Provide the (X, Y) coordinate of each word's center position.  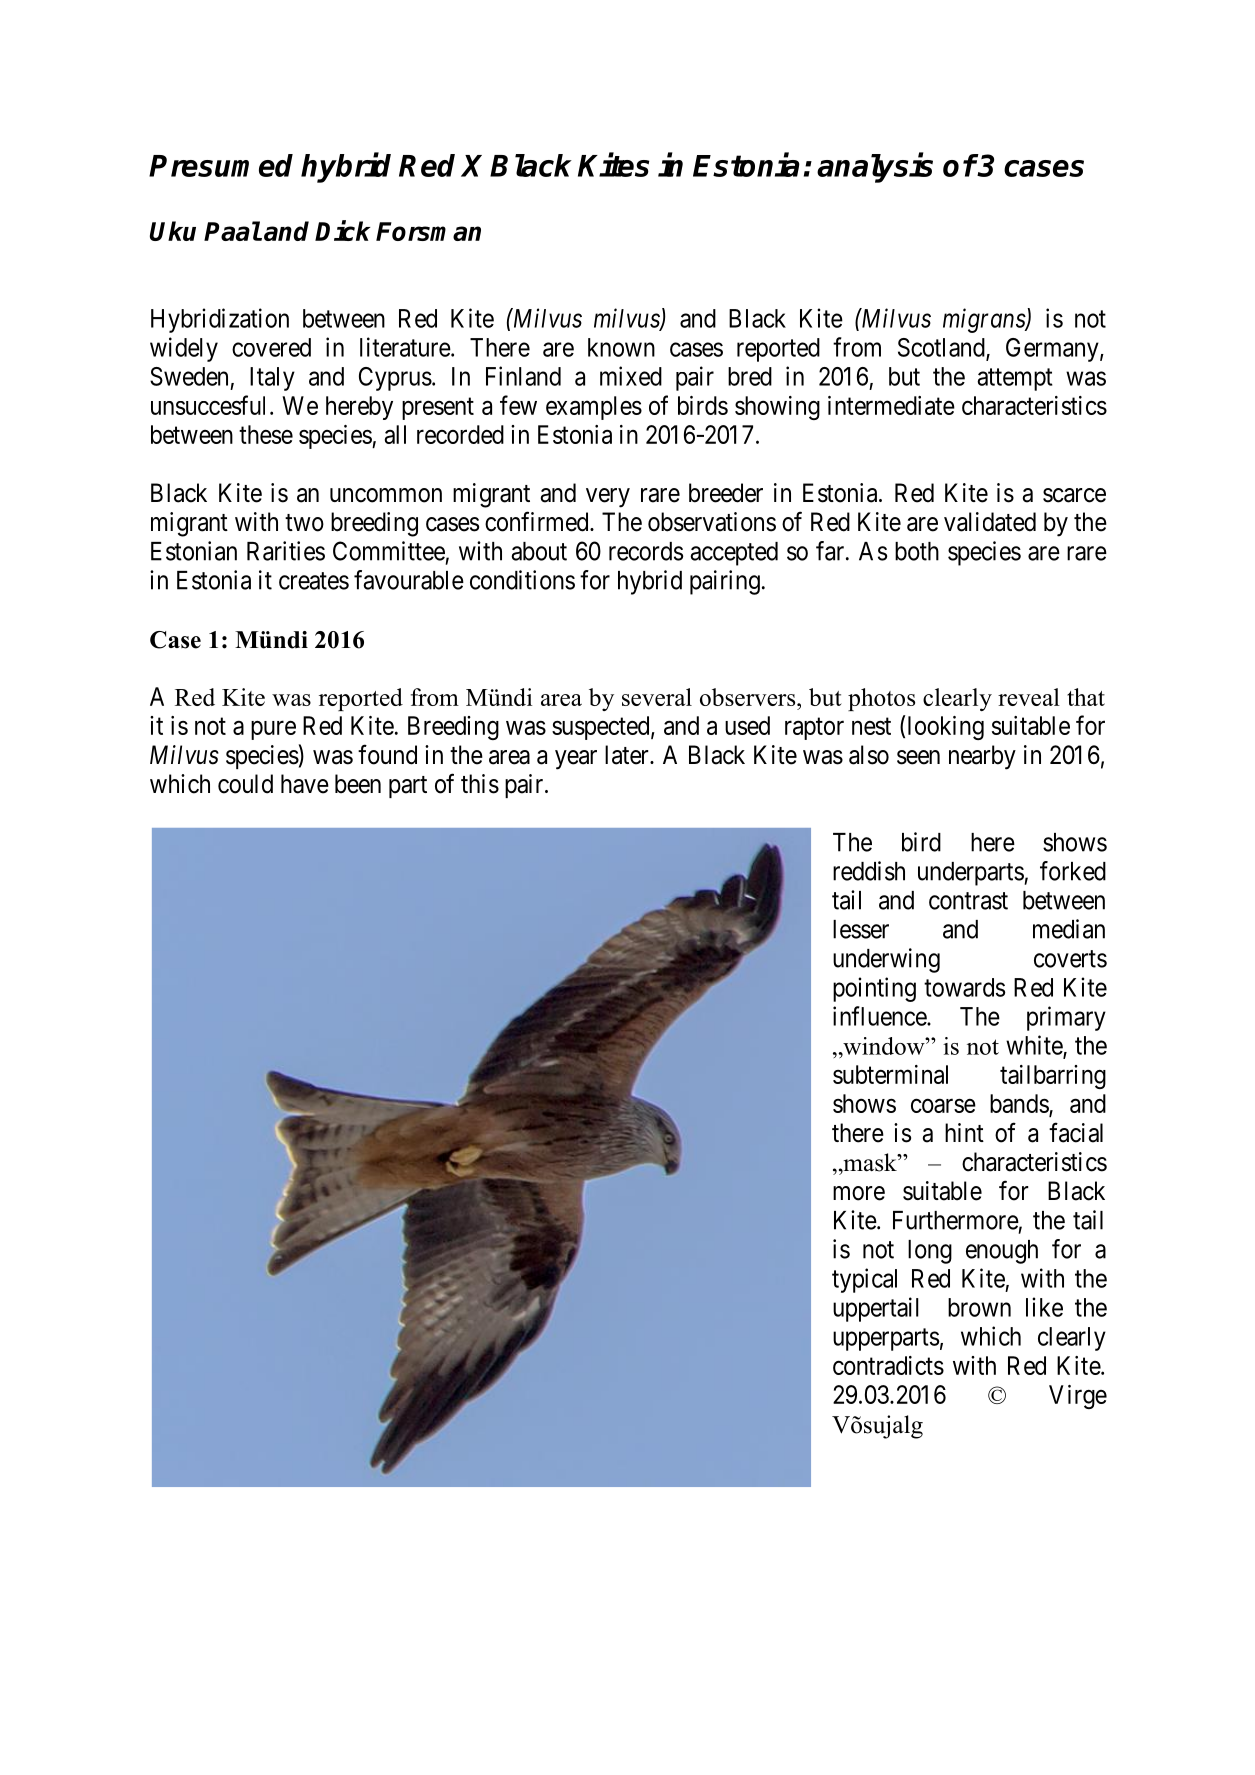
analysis (875, 168)
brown (979, 1307)
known (621, 347)
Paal (232, 231)
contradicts (888, 1365)
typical (864, 1280)
